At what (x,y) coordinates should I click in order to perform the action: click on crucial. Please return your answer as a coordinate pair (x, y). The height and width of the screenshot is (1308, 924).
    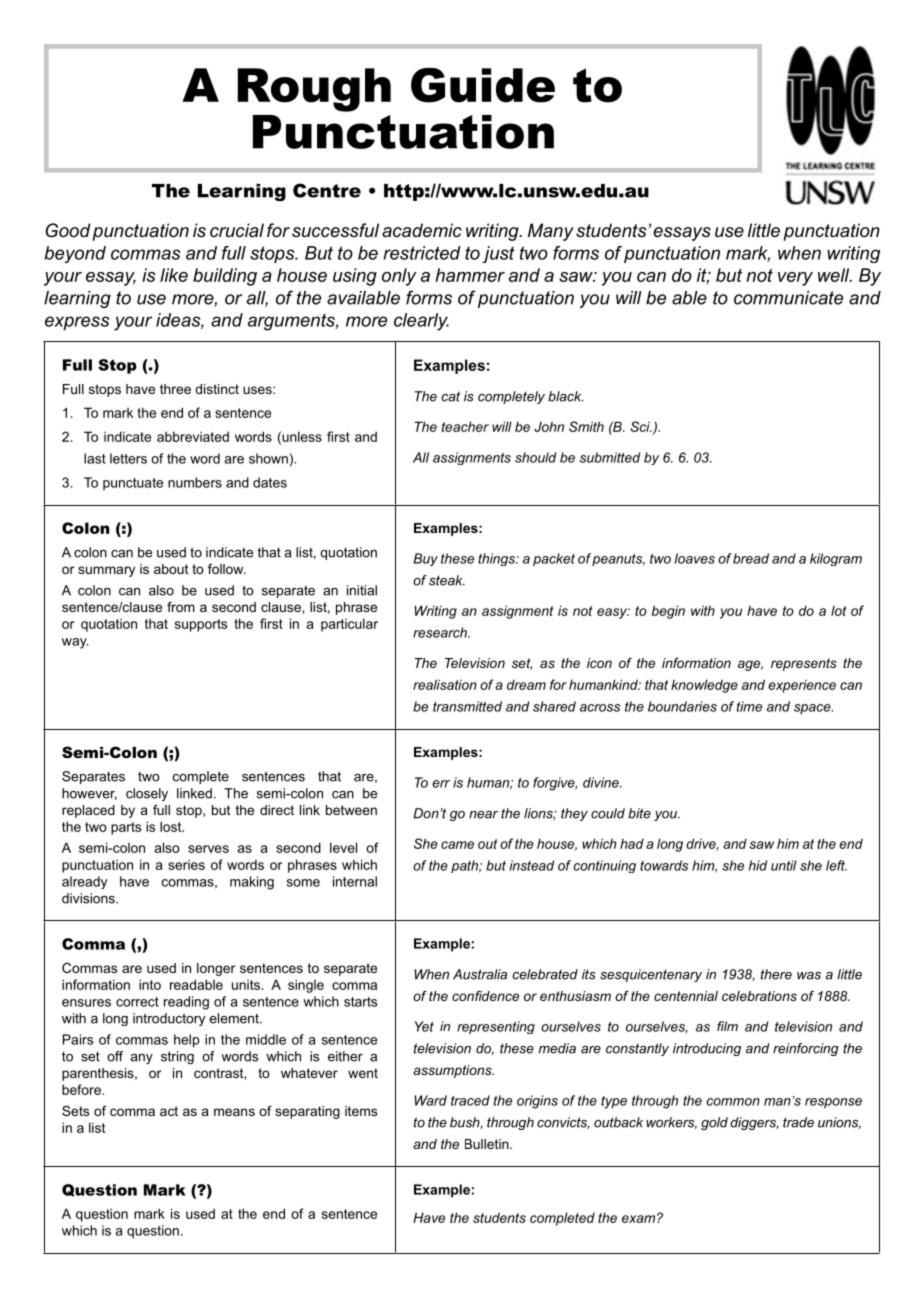
    Looking at the image, I should click on (237, 230).
